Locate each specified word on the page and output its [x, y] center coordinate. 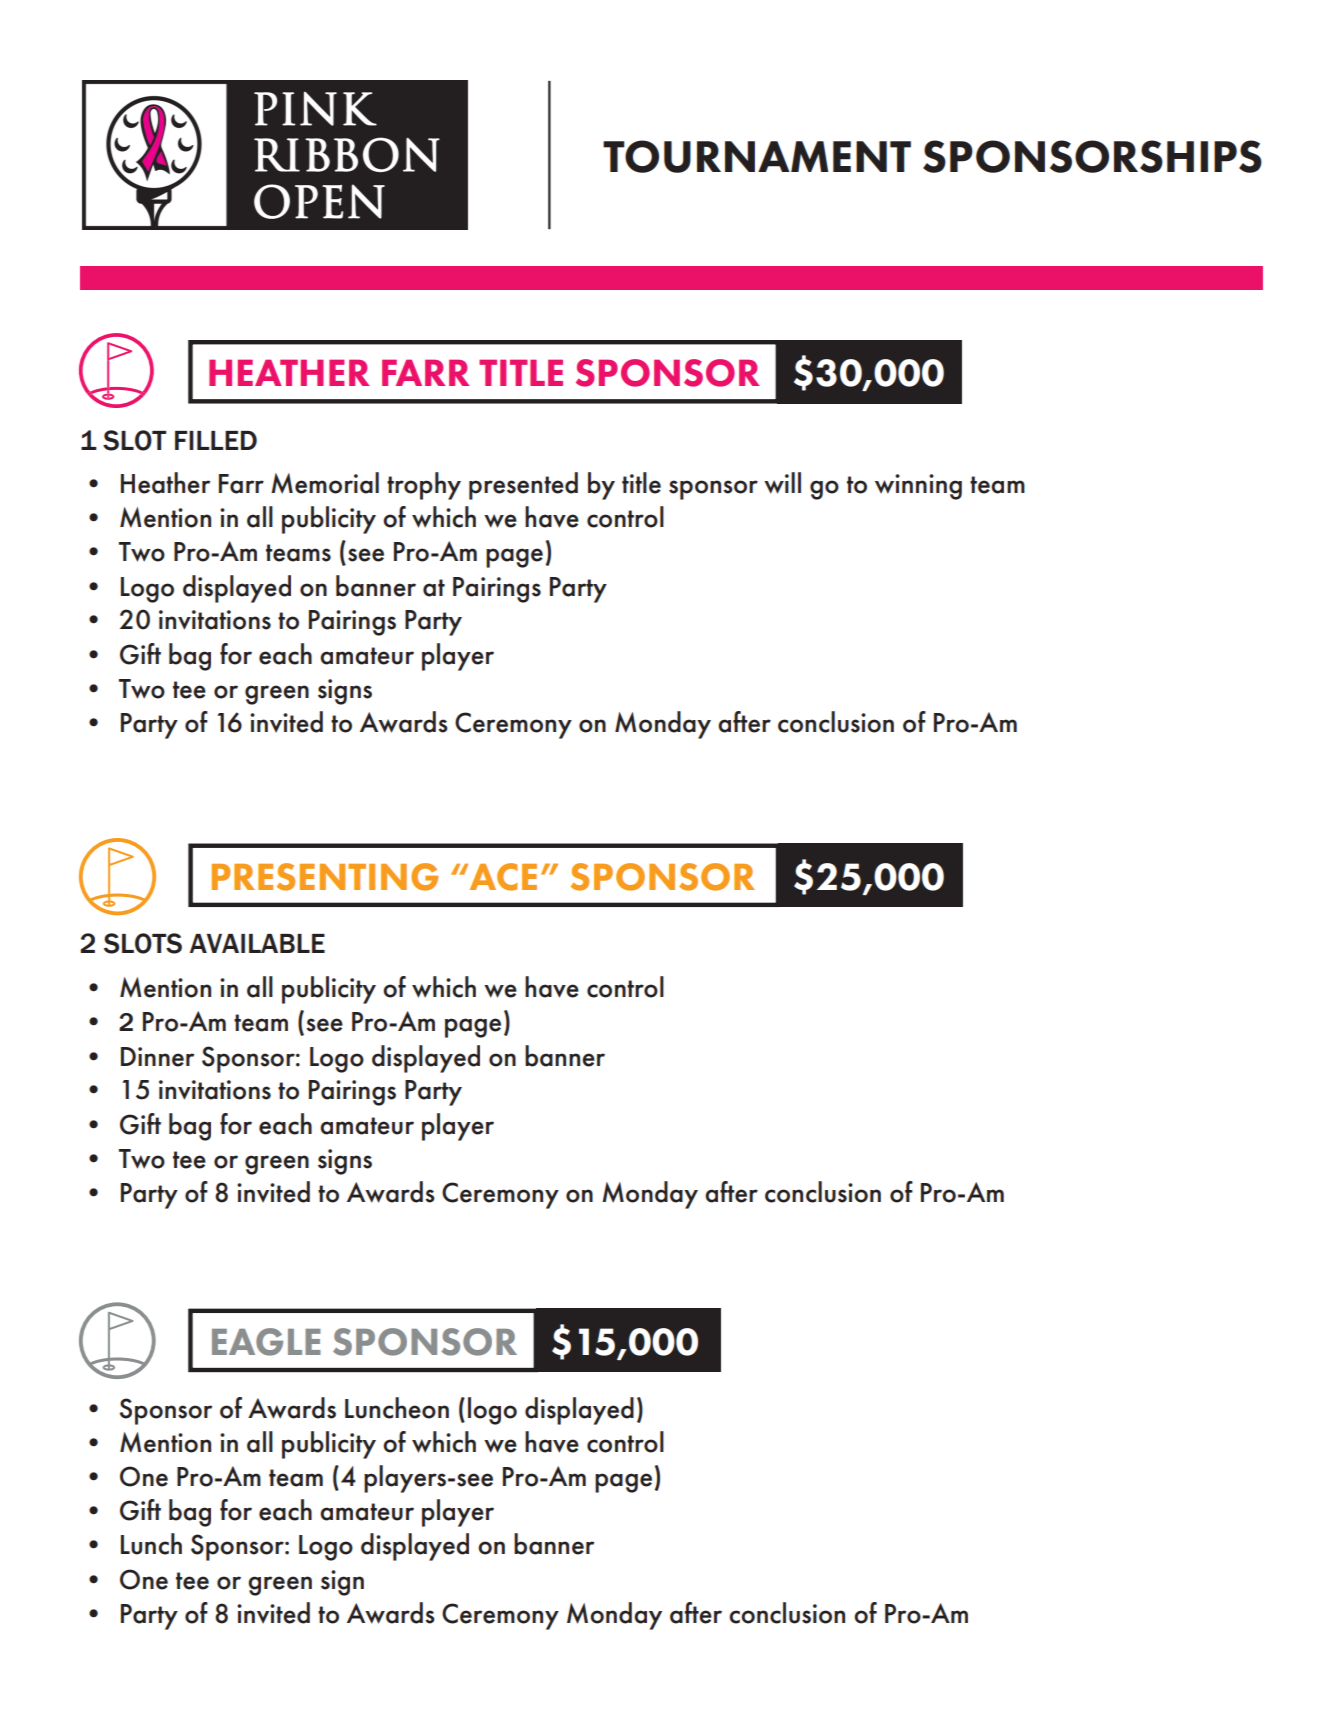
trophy [424, 486]
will [782, 483]
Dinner [157, 1057]
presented [523, 486]
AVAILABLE [257, 943]
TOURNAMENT [757, 156]
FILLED [216, 440]
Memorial [325, 483]
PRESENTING [325, 877]
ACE [502, 877]
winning [918, 487]
